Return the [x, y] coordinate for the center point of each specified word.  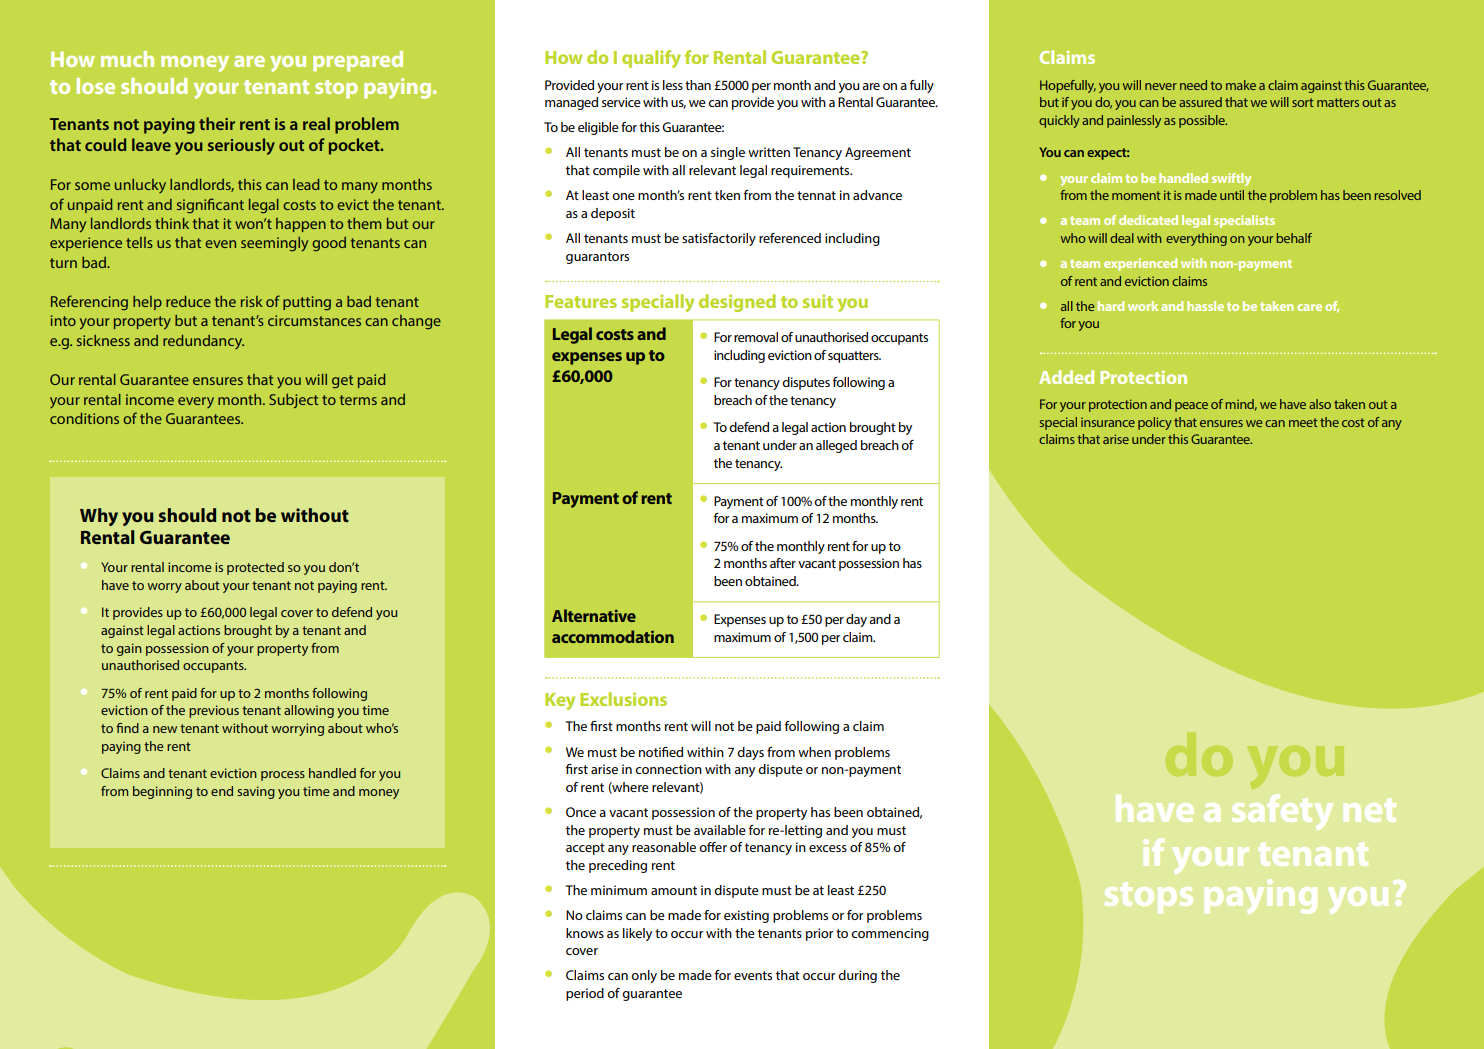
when [814, 752]
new [165, 729]
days [750, 753]
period [585, 994]
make [1241, 85]
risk [252, 301]
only [644, 976]
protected [255, 568]
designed [737, 303]
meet [1303, 422]
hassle [1205, 306]
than [698, 85]
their [217, 123]
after [783, 563]
